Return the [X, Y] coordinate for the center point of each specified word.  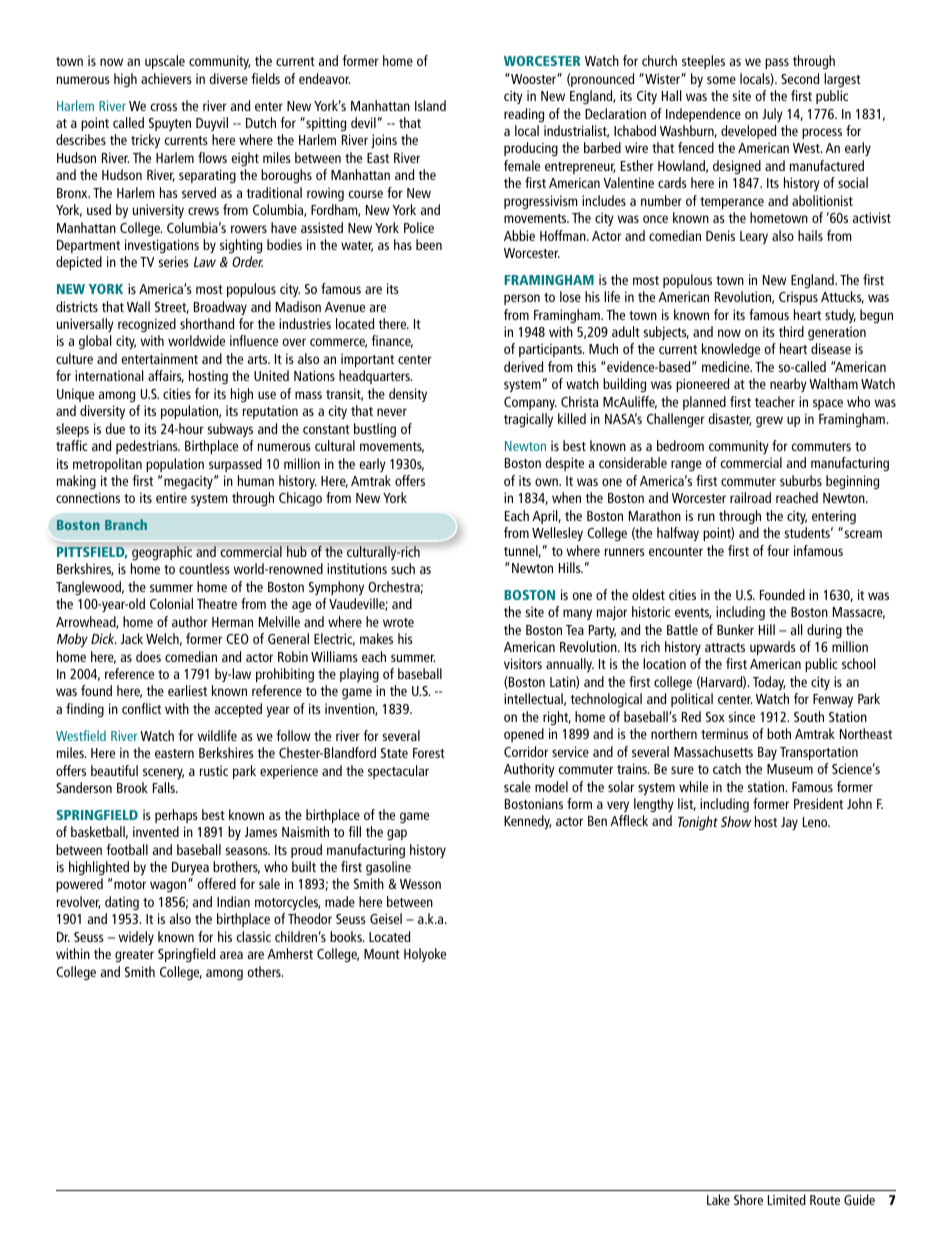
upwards [773, 648]
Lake [718, 1199]
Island [430, 105]
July [772, 115]
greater [134, 956]
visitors [523, 663]
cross [163, 107]
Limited [787, 1199]
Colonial [171, 603]
